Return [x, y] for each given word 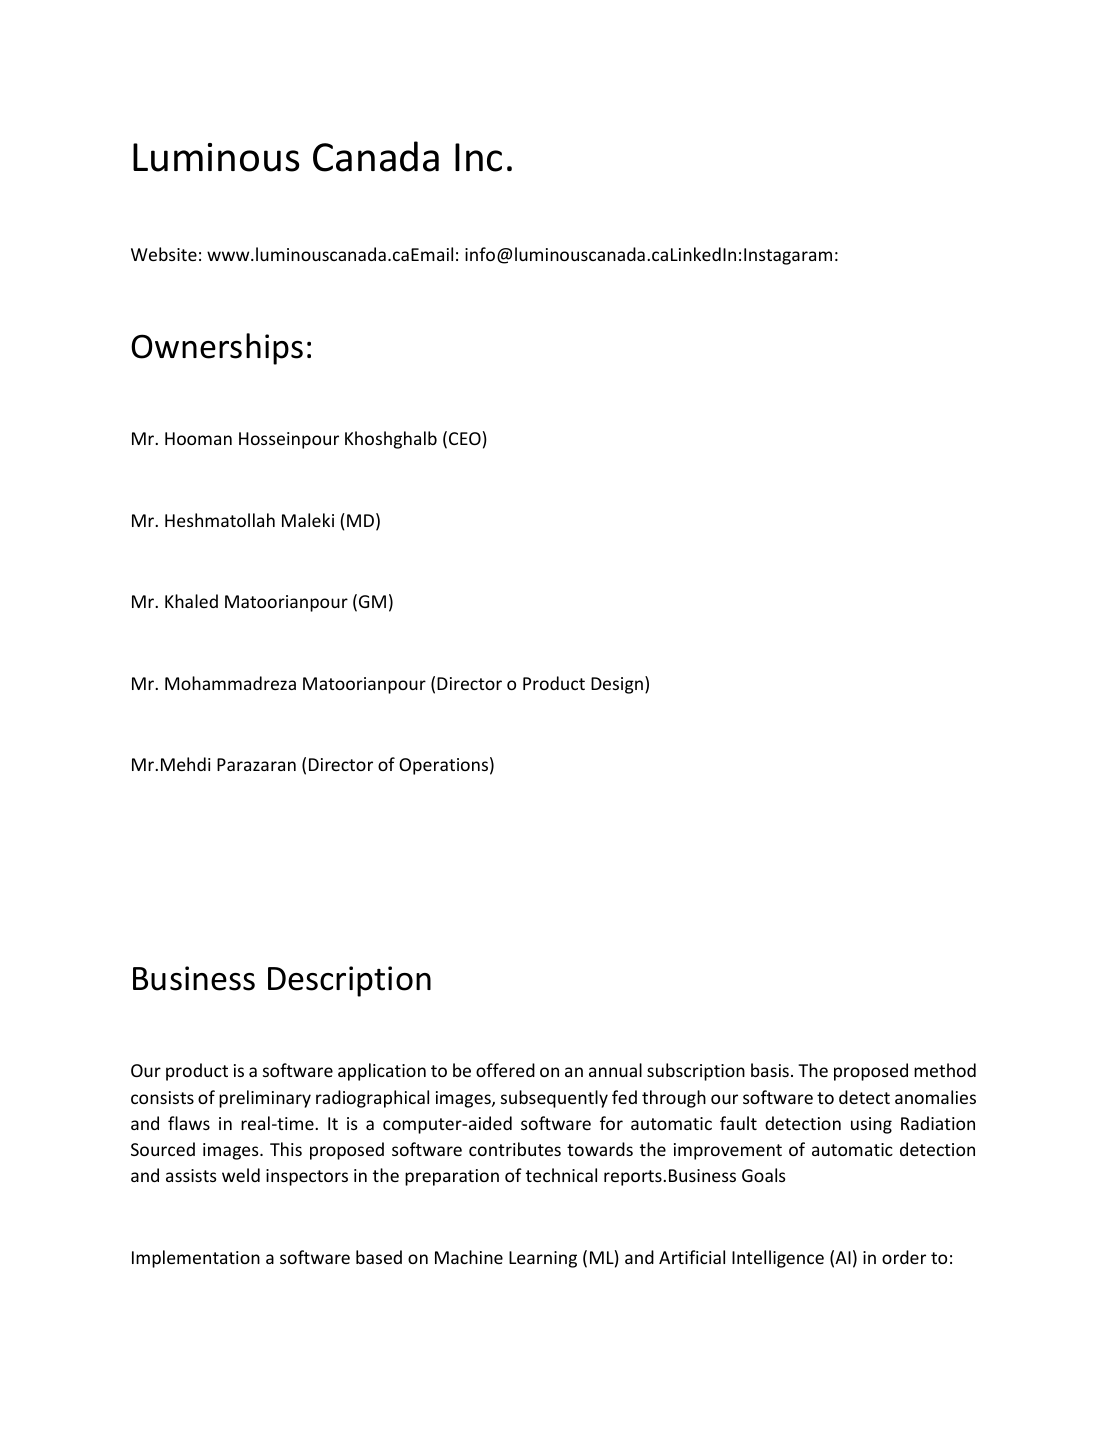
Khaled [191, 601]
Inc [478, 157]
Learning [543, 1259]
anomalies [935, 1097]
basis [770, 1070]
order [904, 1257]
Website [164, 254]
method [945, 1070]
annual [615, 1070]
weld [241, 1175]
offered [505, 1070]
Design [617, 685]
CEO [465, 438]
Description [349, 981]
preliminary [265, 1099]
